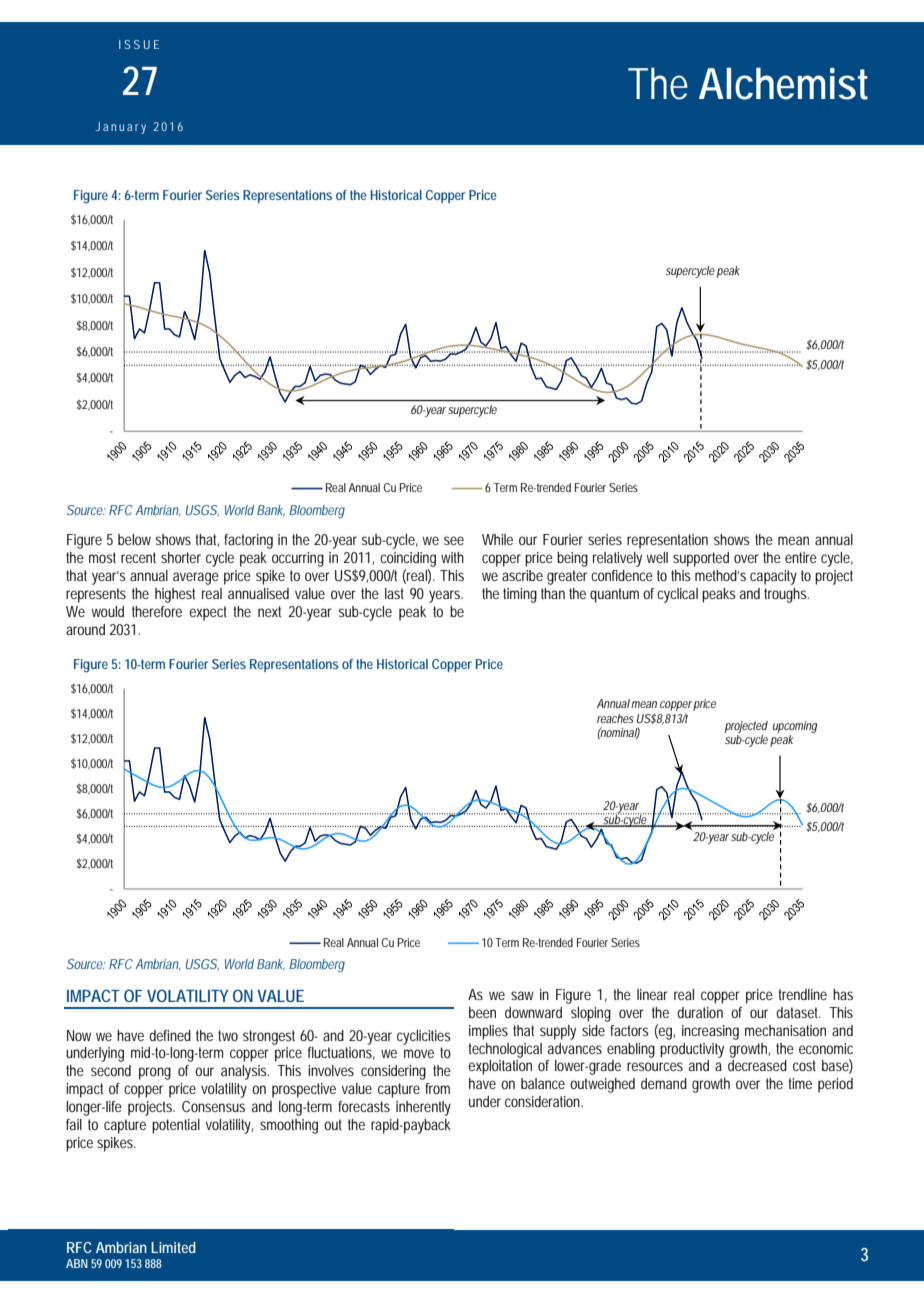  What do you see at coordinates (786, 595) in the screenshot?
I see `troughs` at bounding box center [786, 595].
